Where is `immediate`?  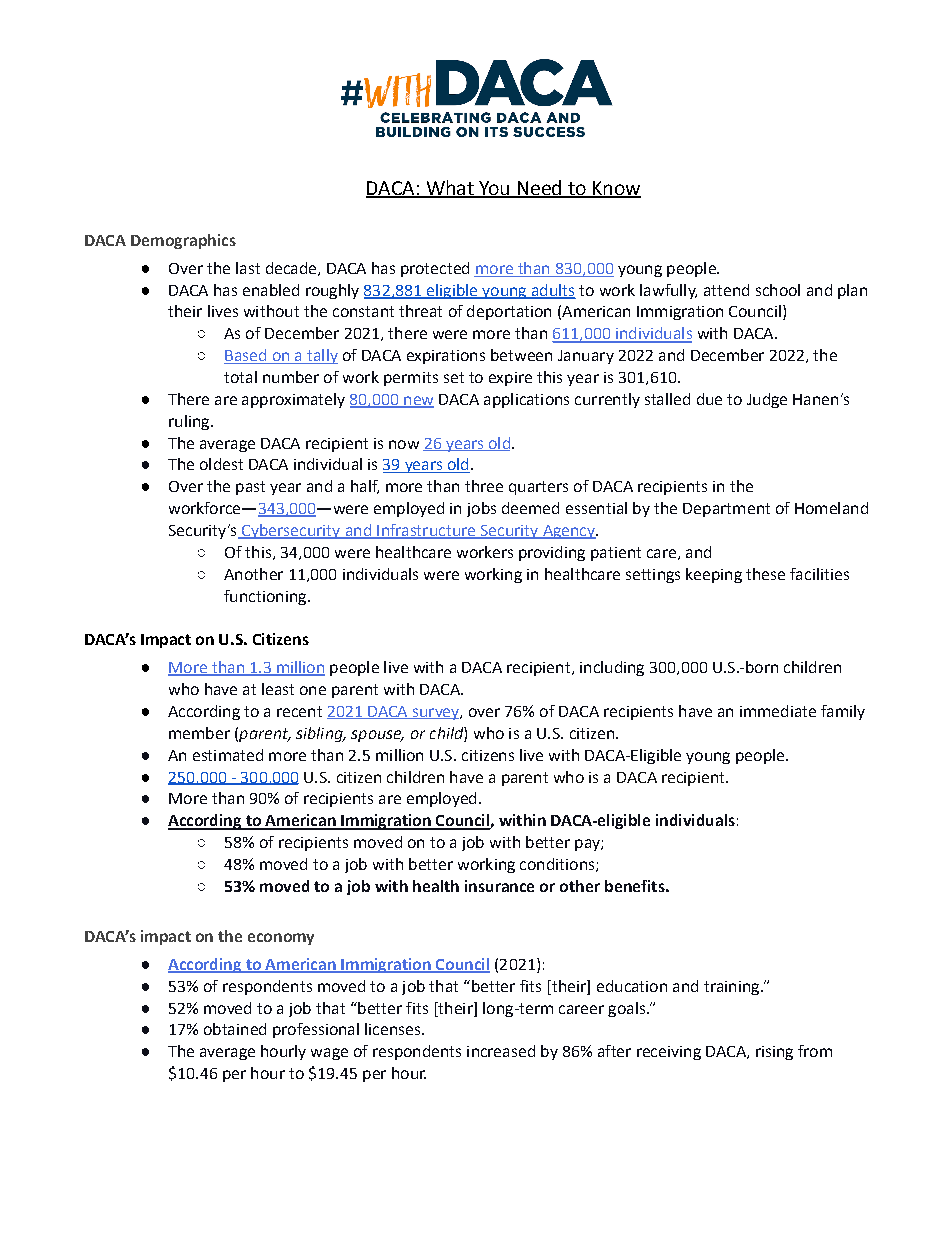
immediate is located at coordinates (778, 711).
